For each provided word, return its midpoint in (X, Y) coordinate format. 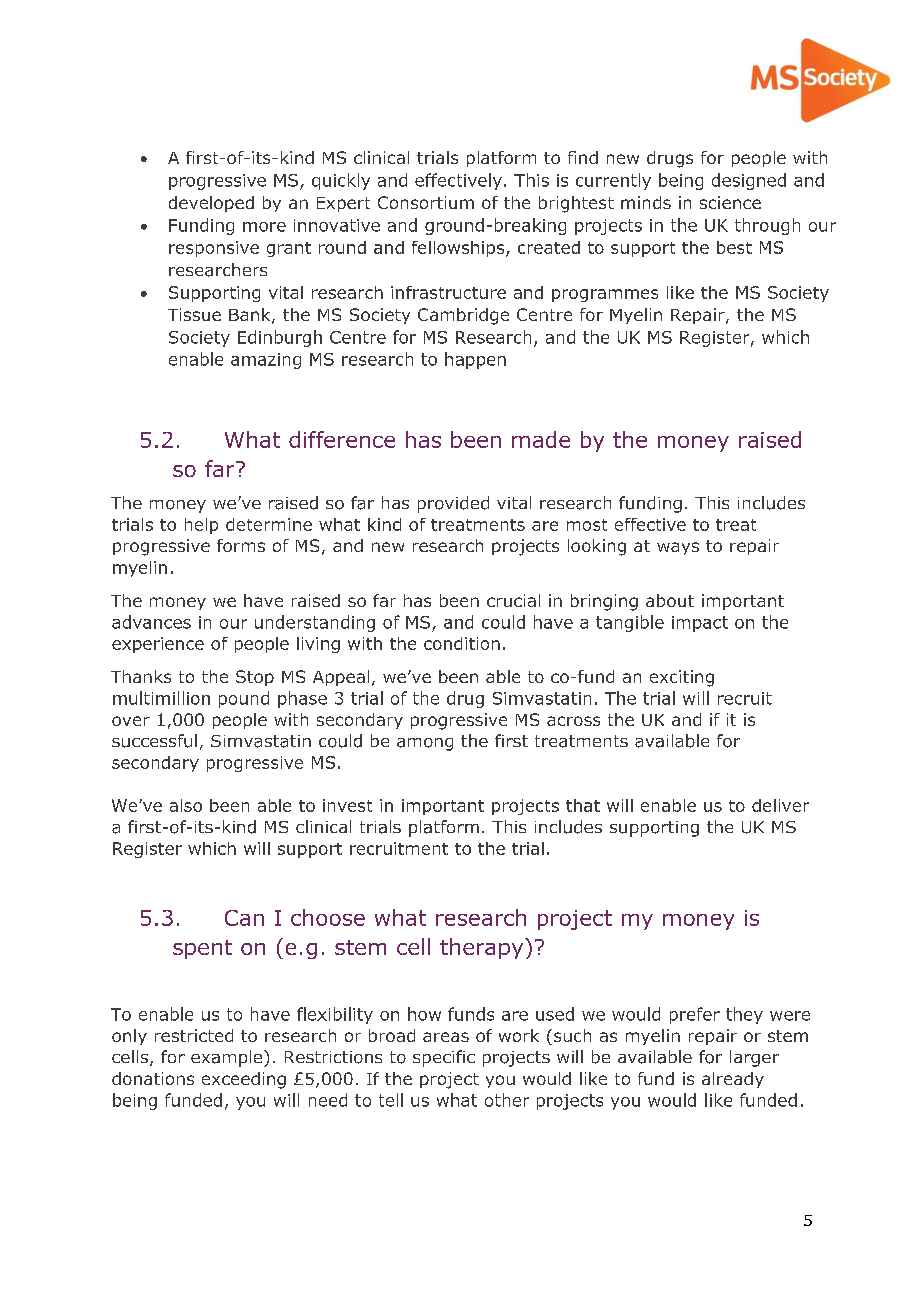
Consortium (426, 202)
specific (444, 1058)
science (730, 202)
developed (211, 204)
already (733, 1080)
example (228, 1058)
